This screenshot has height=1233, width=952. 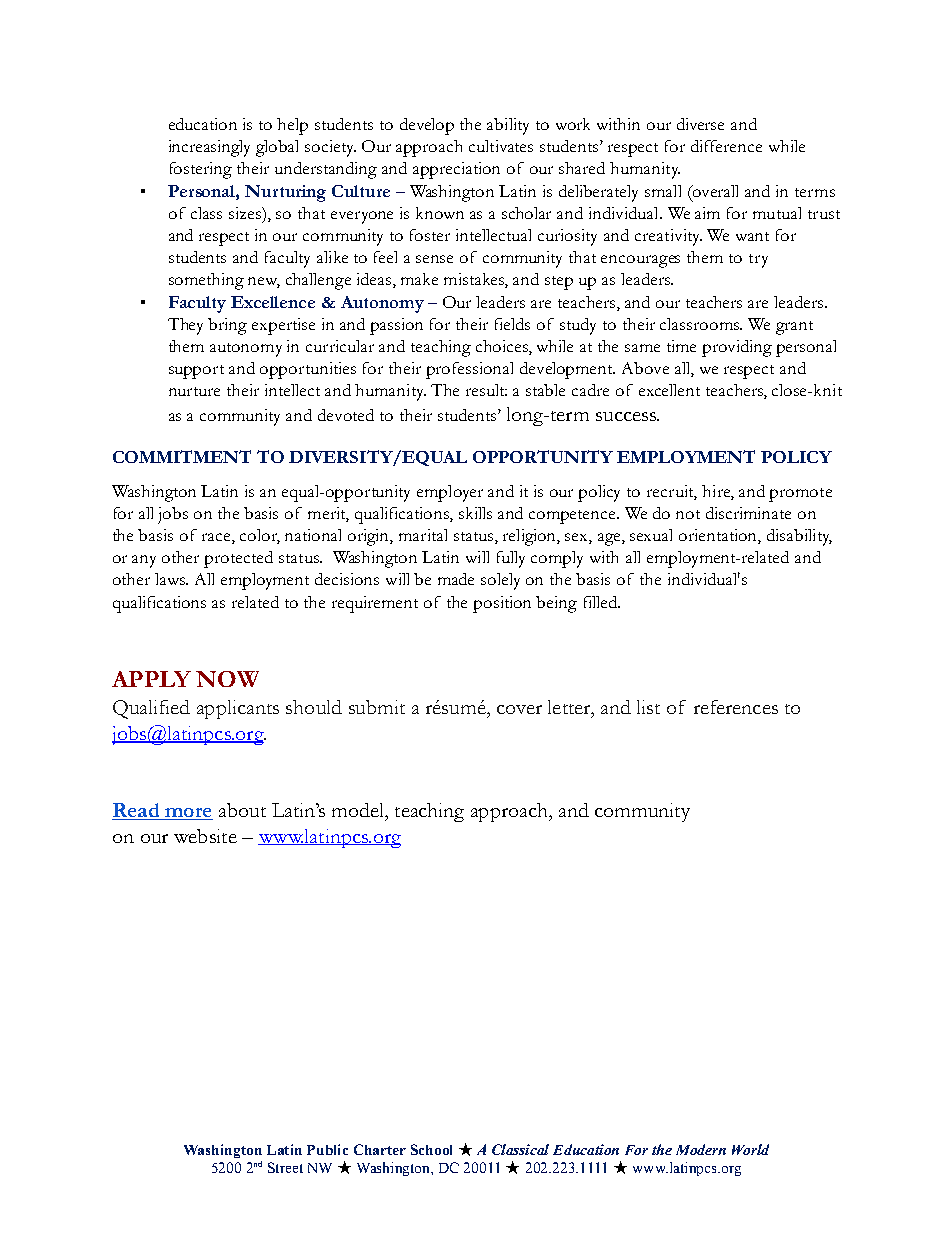 I want to click on position, so click(x=502, y=604).
